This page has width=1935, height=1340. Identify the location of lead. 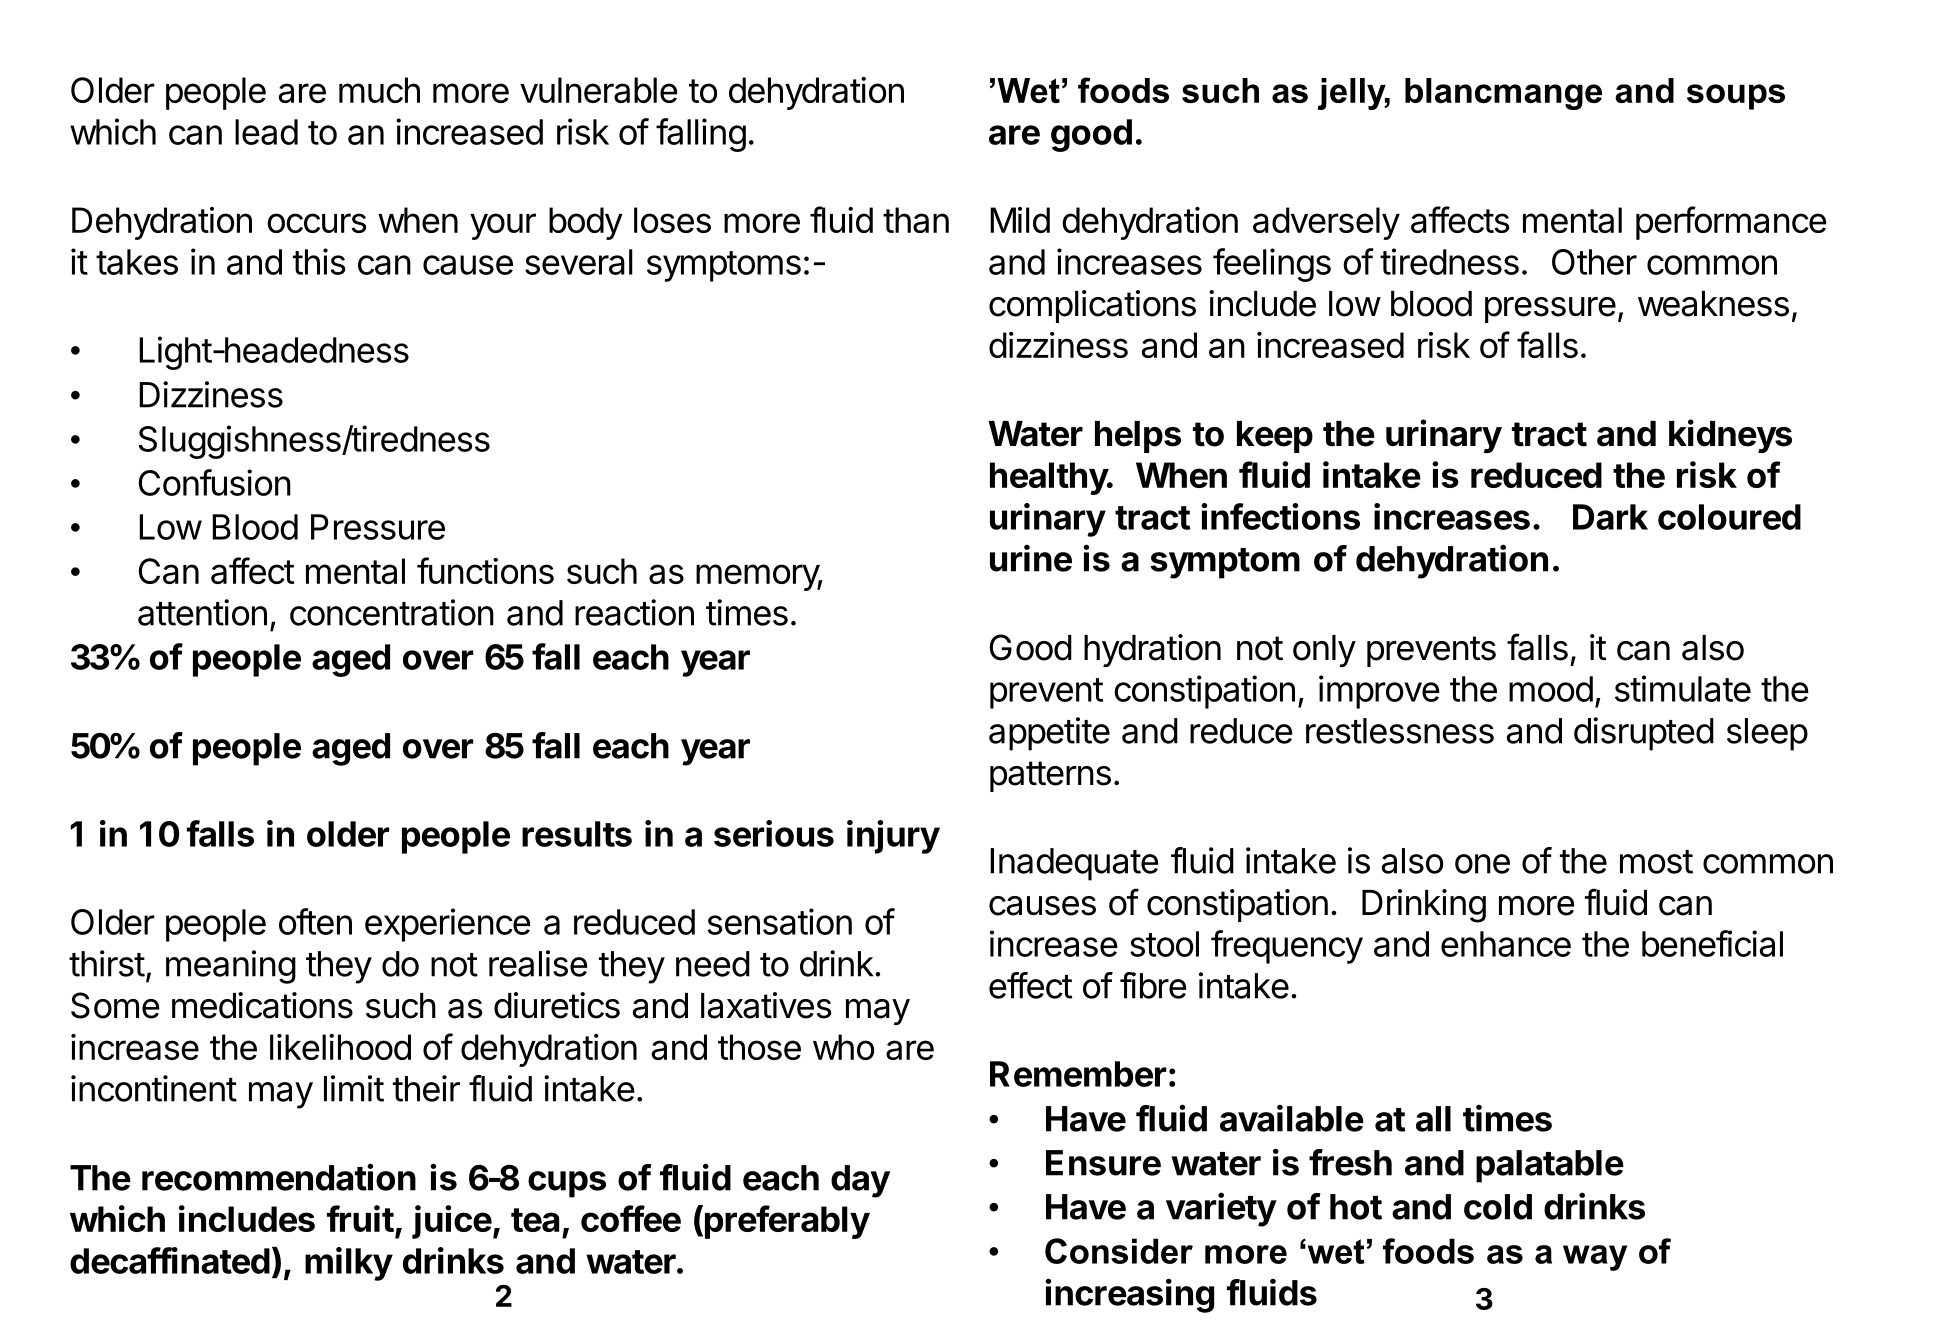
(266, 132).
